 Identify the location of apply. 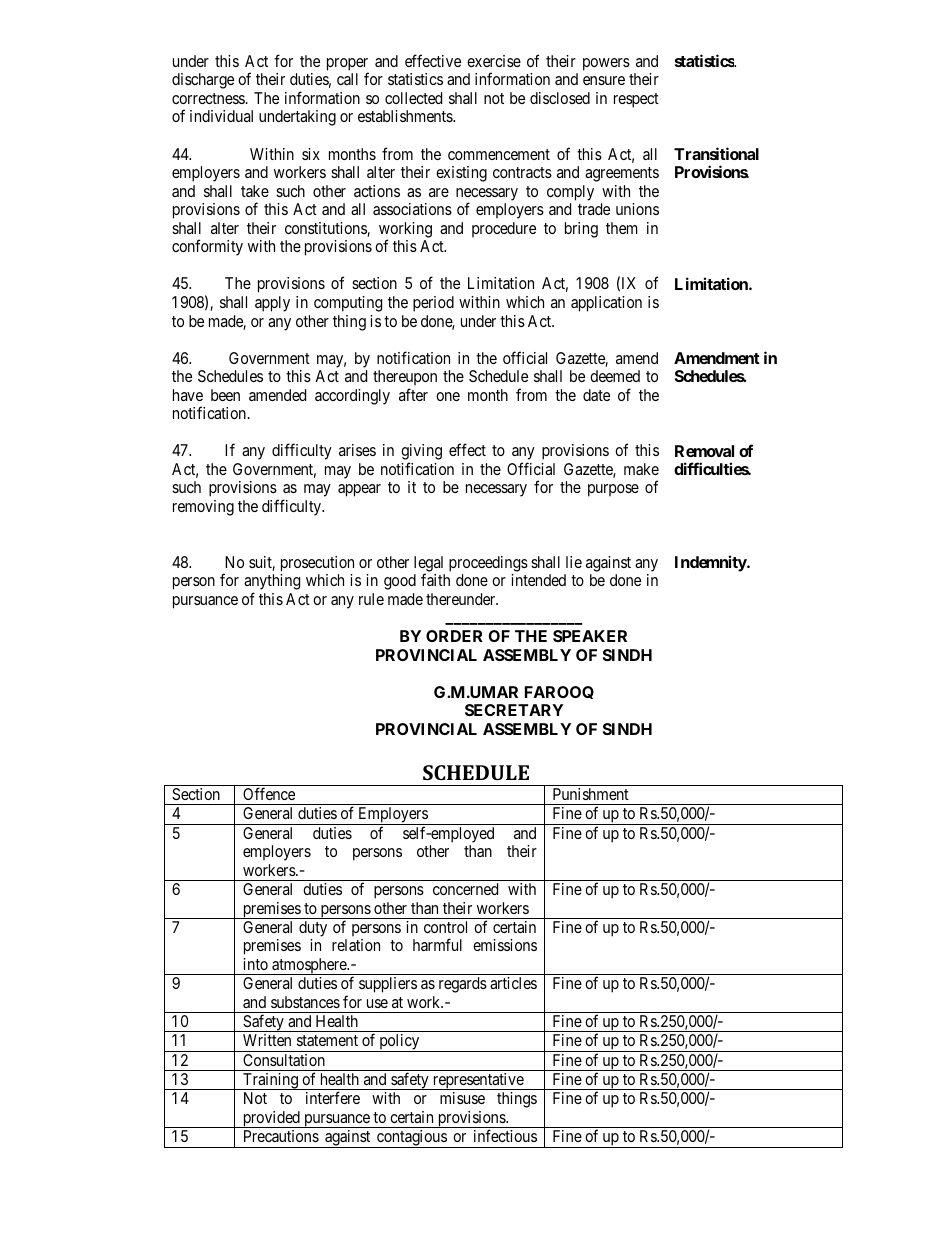
(272, 304).
